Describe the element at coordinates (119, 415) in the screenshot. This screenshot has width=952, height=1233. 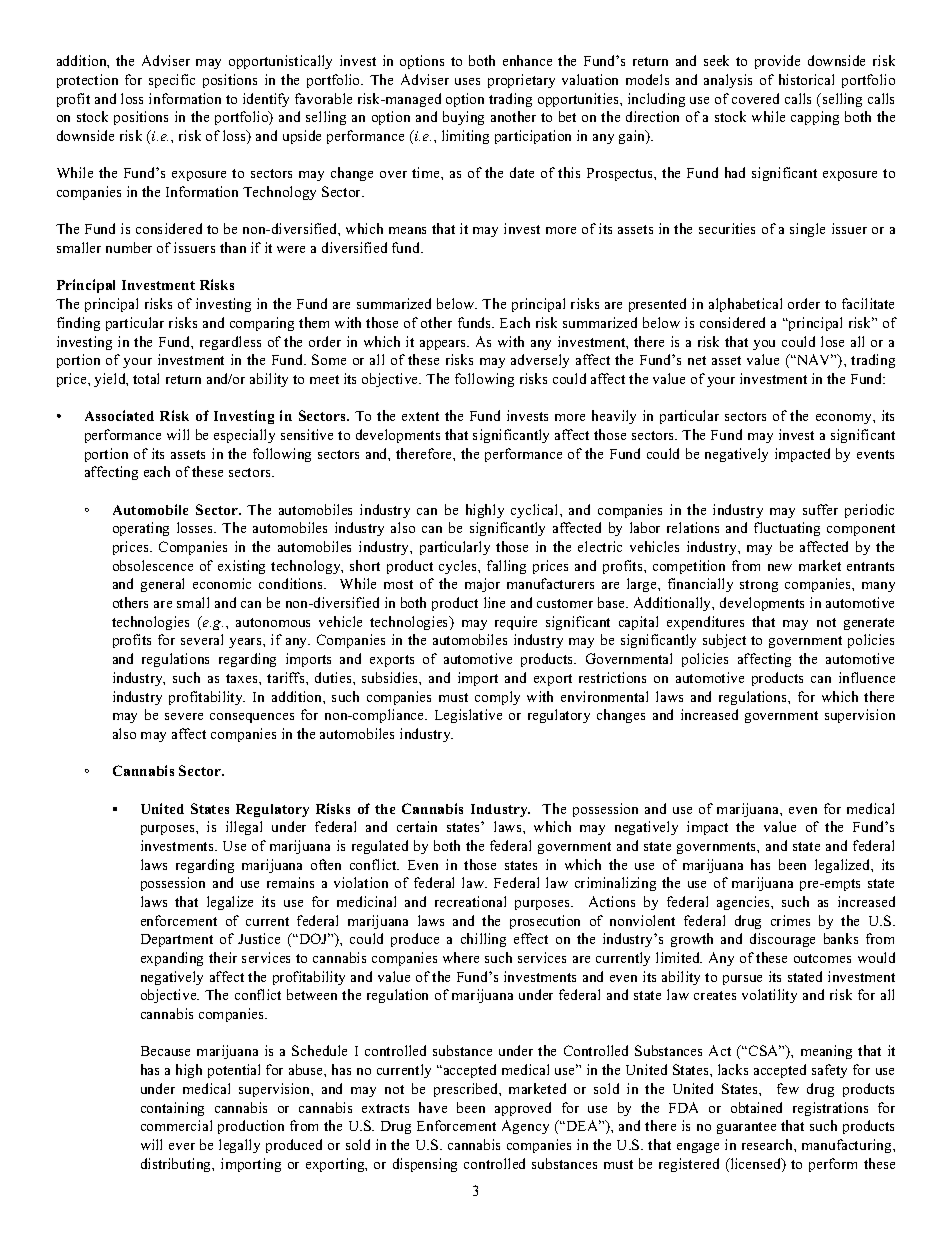
I see `Associated` at that location.
